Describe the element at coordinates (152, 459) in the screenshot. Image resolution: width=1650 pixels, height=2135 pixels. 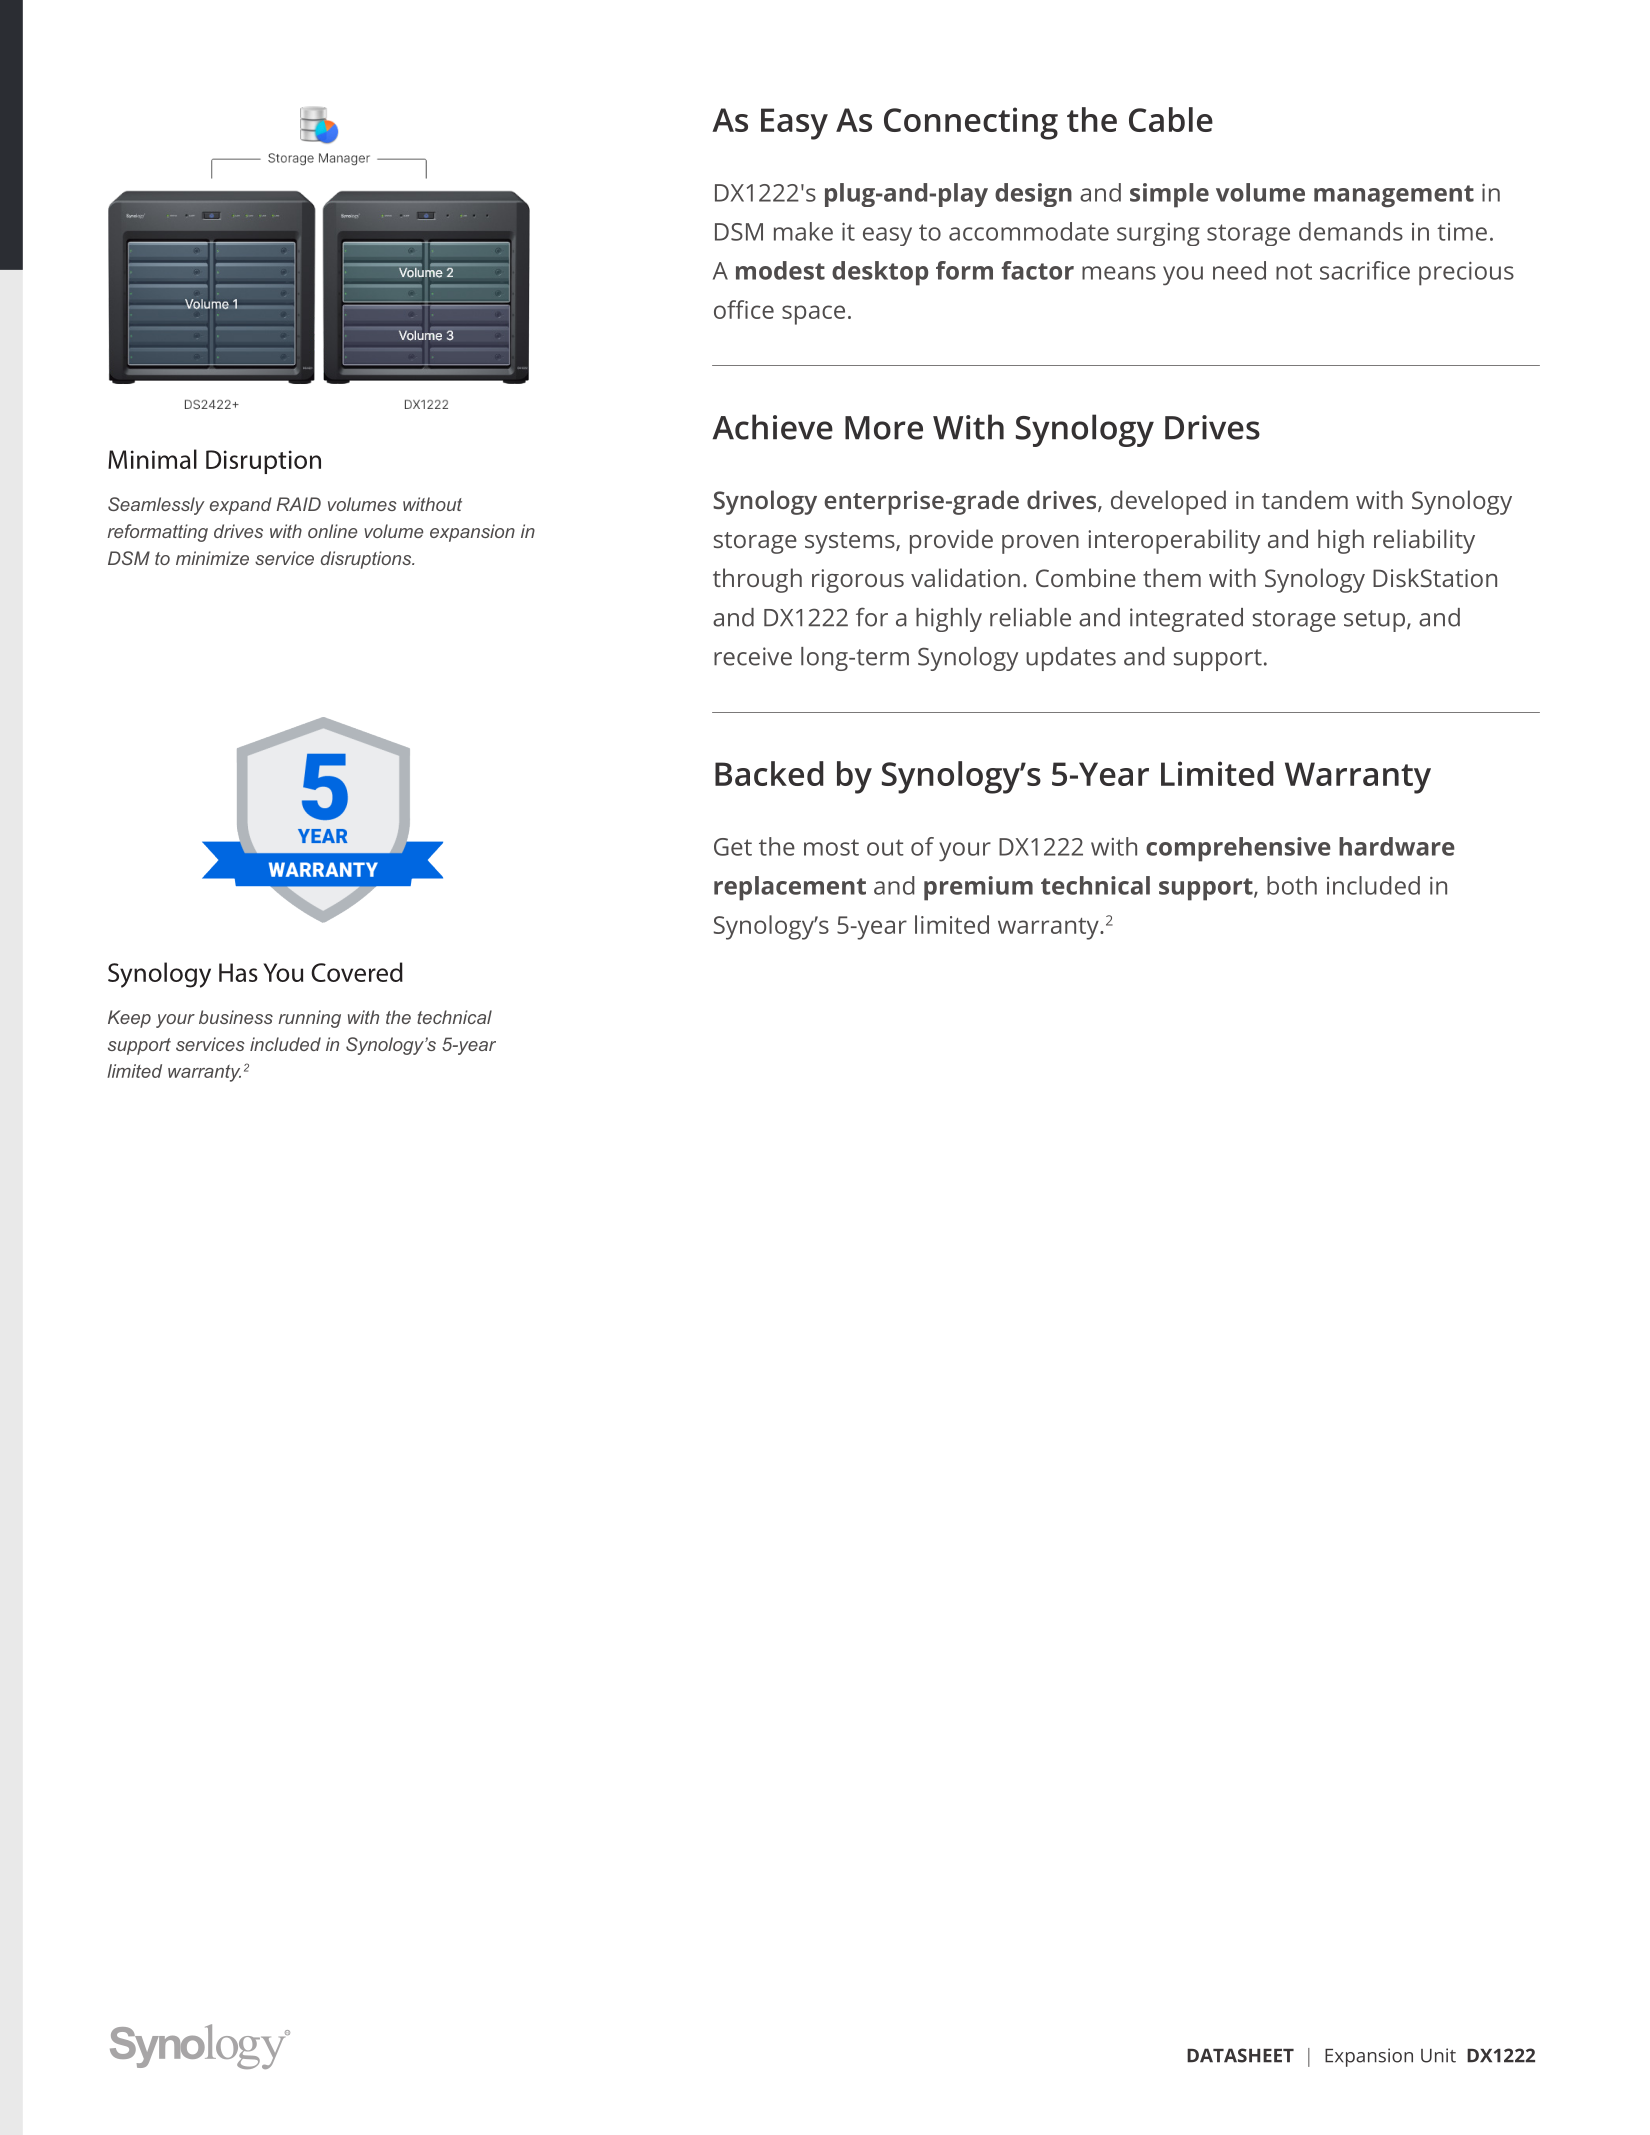
I see `Minimal` at that location.
